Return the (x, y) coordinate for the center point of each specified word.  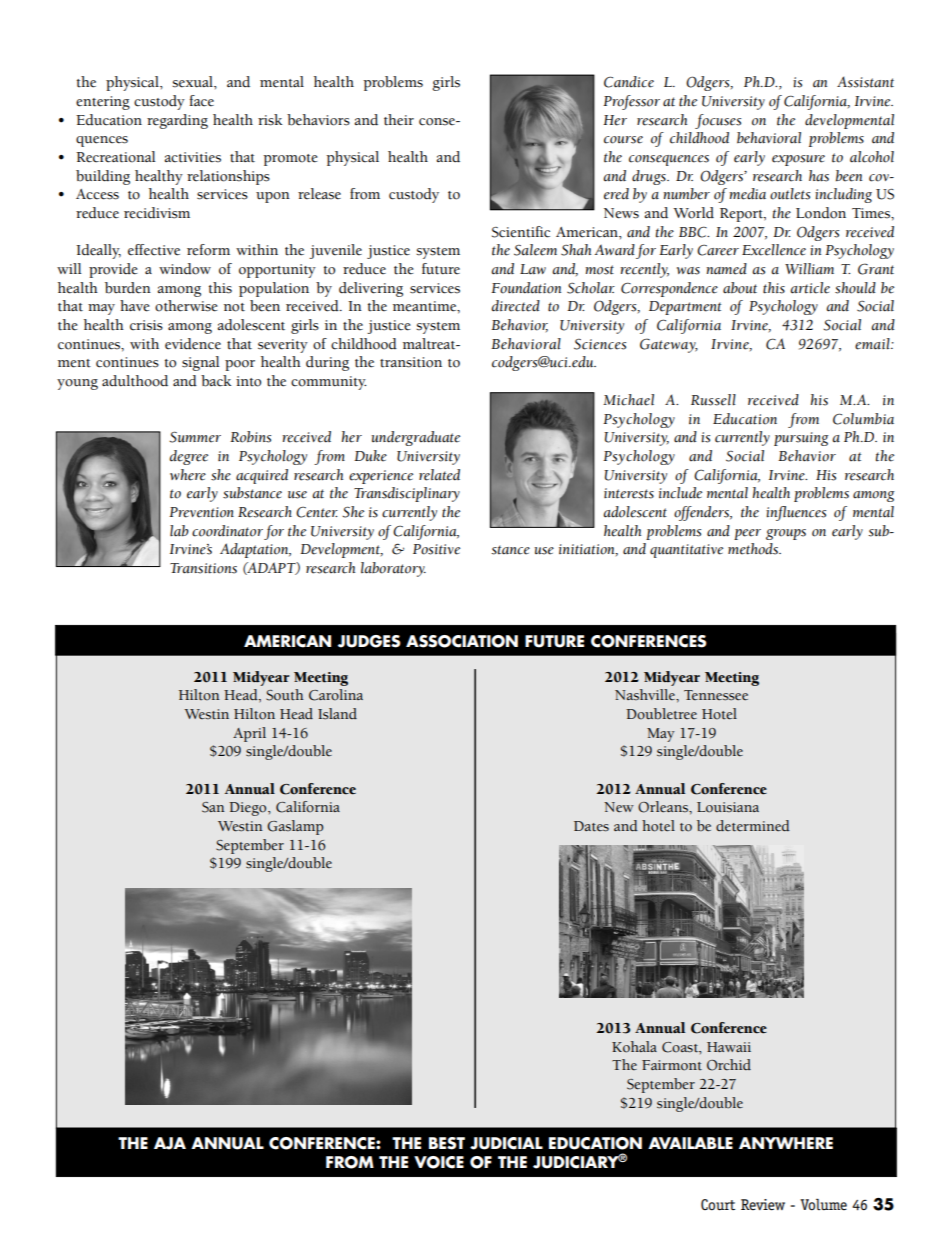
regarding (177, 121)
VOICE (439, 1162)
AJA (170, 1143)
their (399, 120)
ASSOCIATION (462, 641)
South (285, 695)
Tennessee (716, 695)
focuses (718, 121)
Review (763, 1205)
